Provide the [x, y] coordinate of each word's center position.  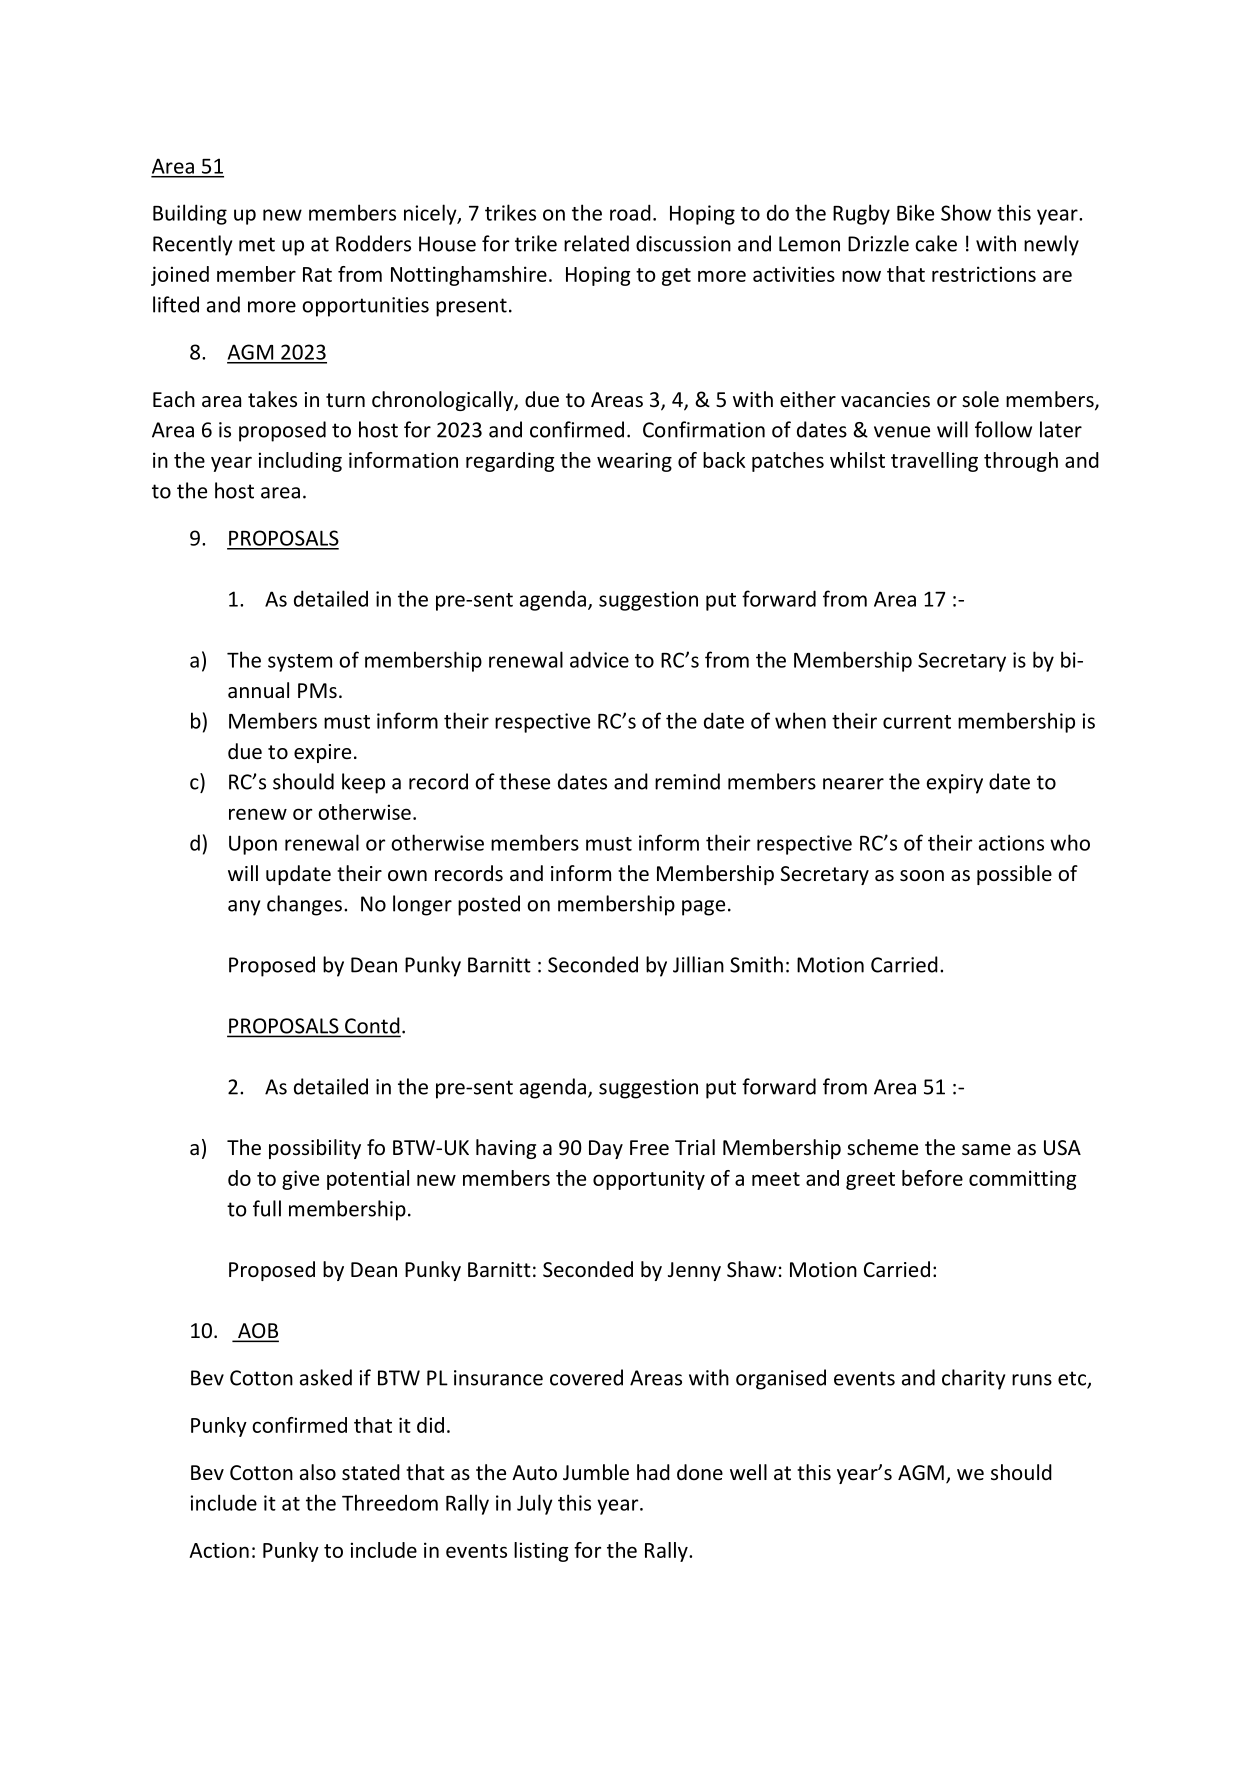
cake [936, 243]
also [318, 1472]
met [257, 244]
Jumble [596, 1472]
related [596, 243]
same [986, 1149]
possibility [315, 1149]
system [300, 663]
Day [606, 1149]
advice [599, 659]
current [917, 722]
